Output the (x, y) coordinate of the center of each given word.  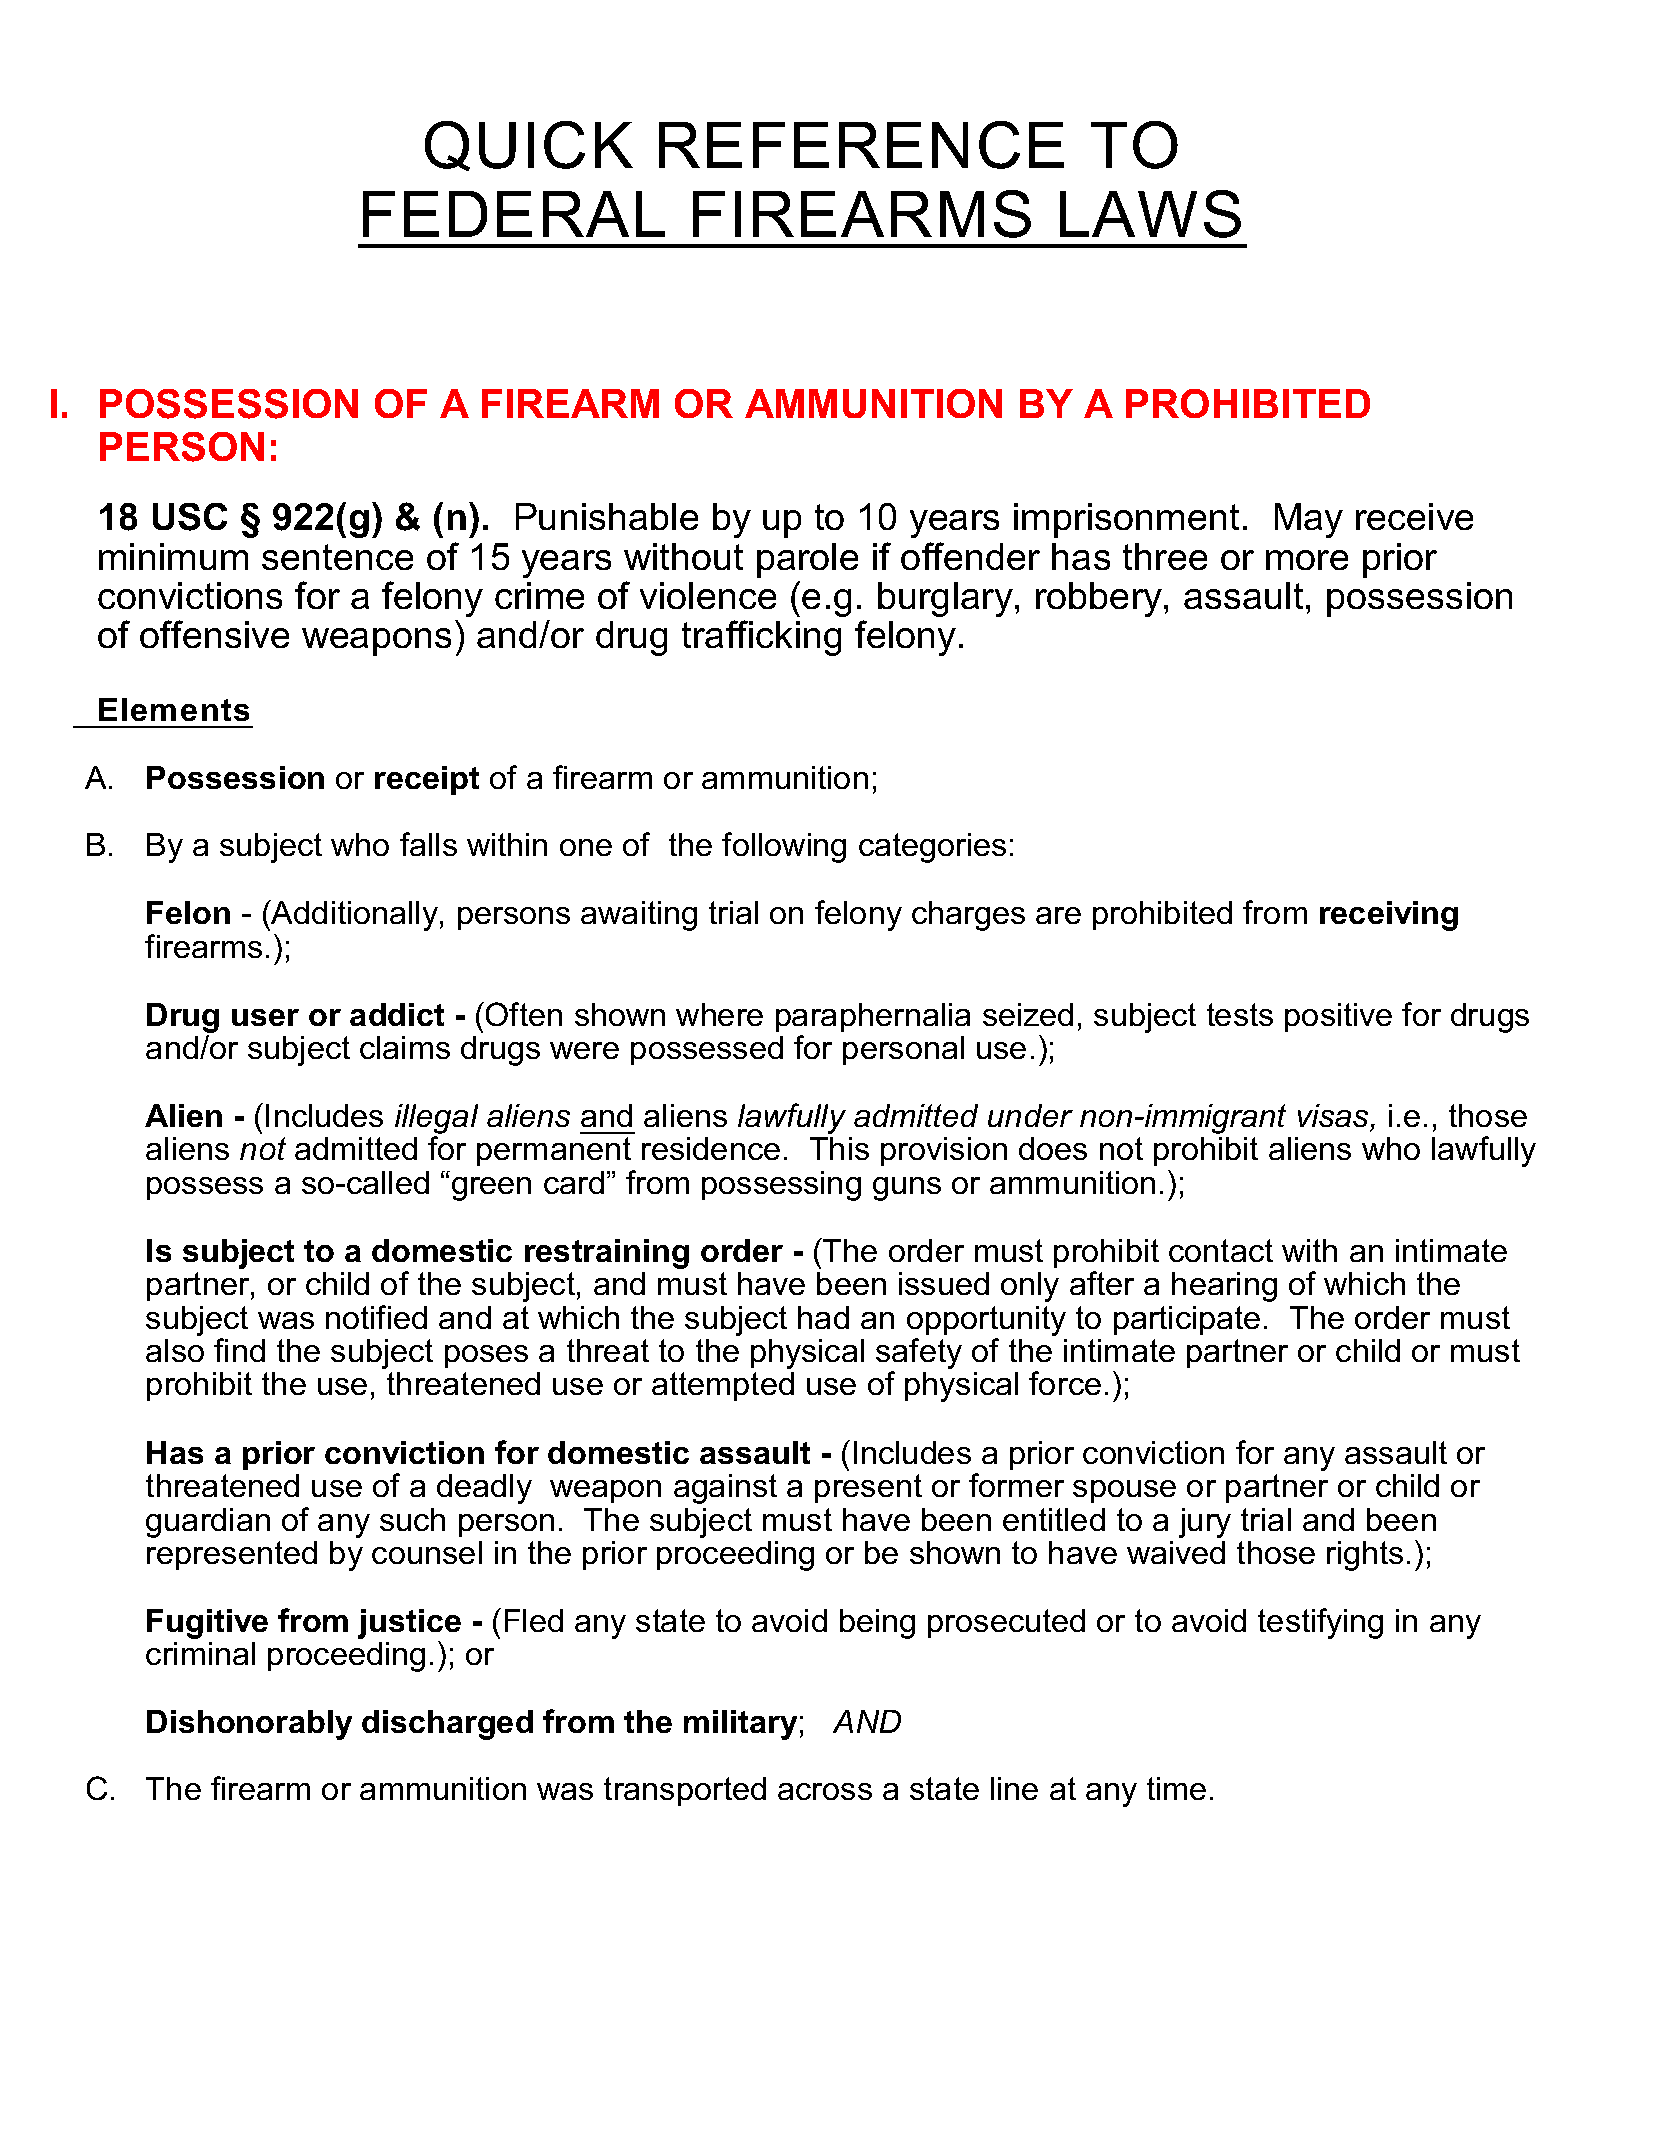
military (740, 1725)
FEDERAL (514, 214)
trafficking (761, 638)
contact (1221, 1250)
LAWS (1150, 214)
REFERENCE (861, 145)
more (1307, 560)
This (839, 1148)
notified (376, 1317)
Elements (174, 709)
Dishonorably (249, 1725)
